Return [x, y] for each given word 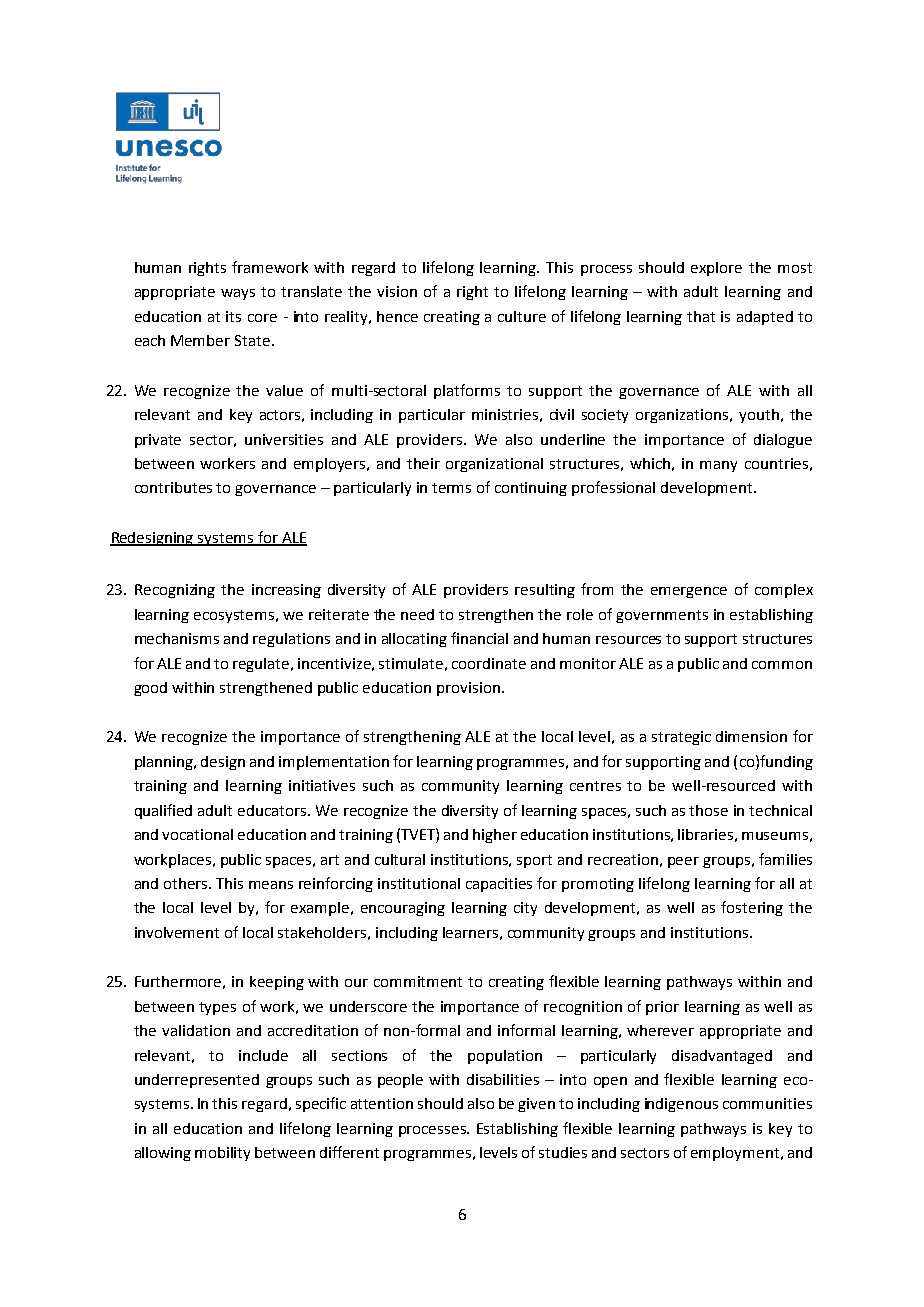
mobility [222, 1154]
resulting [545, 591]
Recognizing [175, 591]
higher [495, 836]
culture [522, 316]
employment [736, 1154]
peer [683, 862]
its [233, 316]
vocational [197, 834]
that [701, 316]
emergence [689, 592]
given [536, 1105]
